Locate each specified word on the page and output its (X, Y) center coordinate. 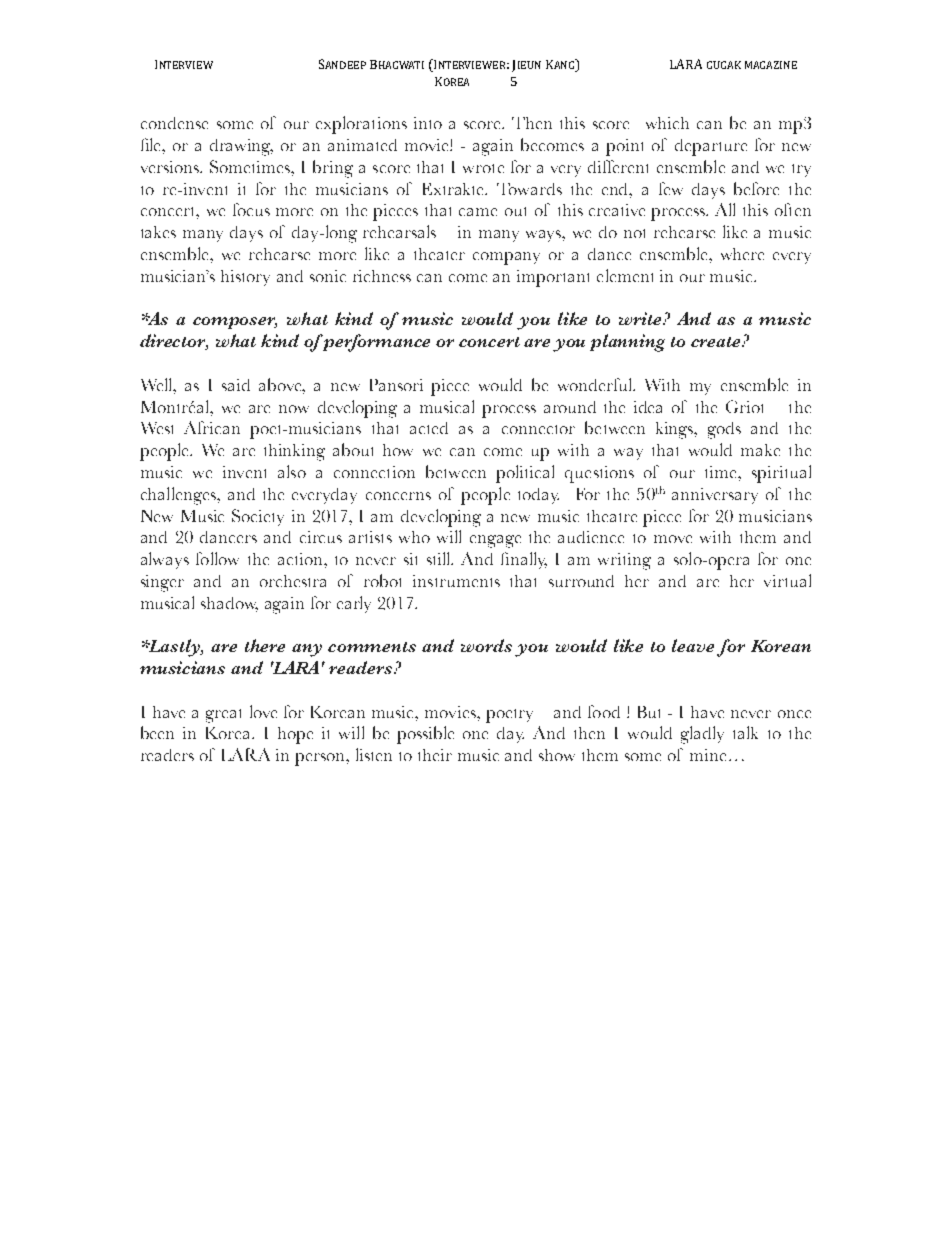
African (212, 427)
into (428, 123)
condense (174, 123)
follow (217, 558)
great (223, 716)
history (245, 278)
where (742, 254)
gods (724, 430)
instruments (456, 581)
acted (429, 428)
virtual (787, 580)
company (506, 258)
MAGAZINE (771, 65)
